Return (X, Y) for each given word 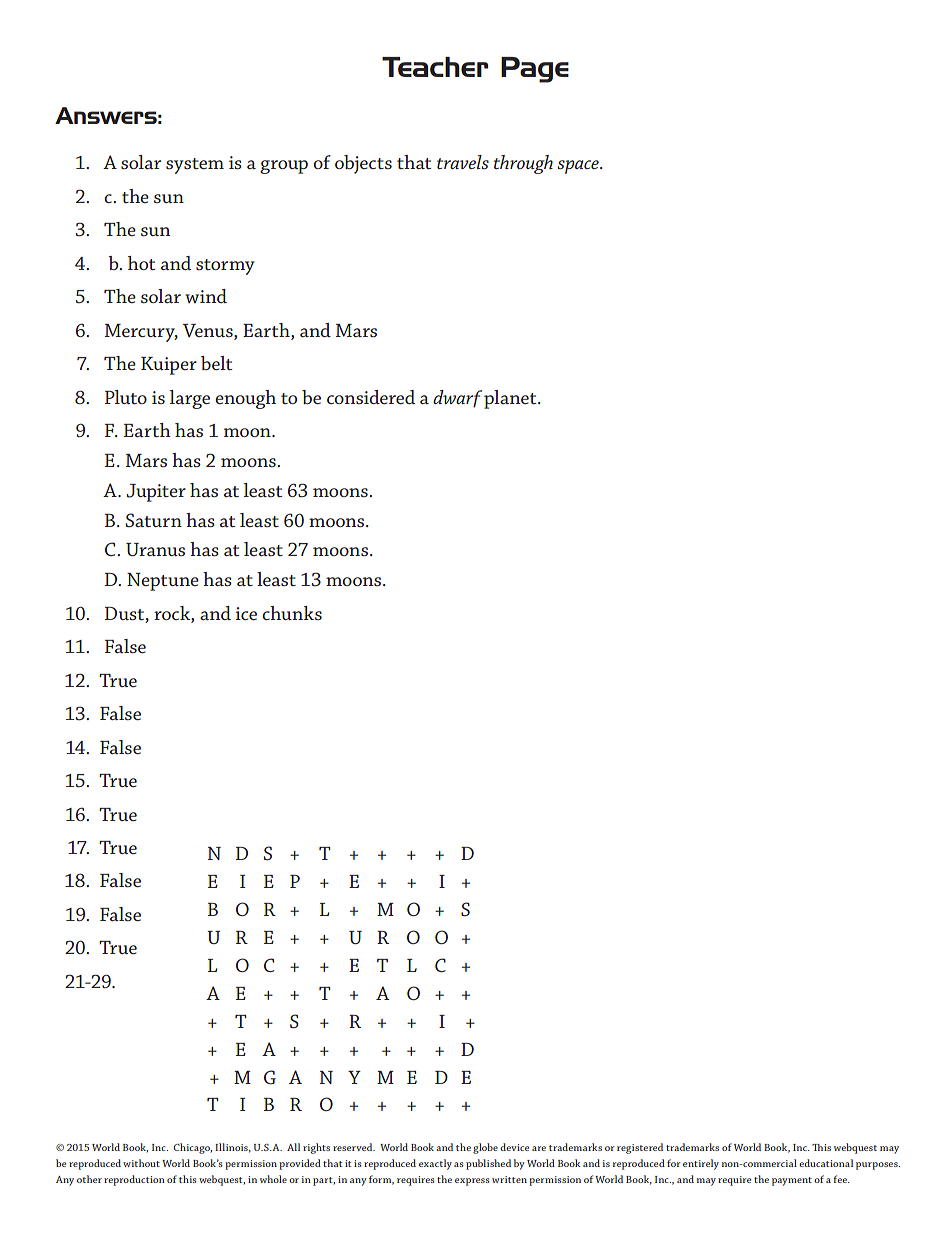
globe (485, 1148)
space (579, 167)
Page (535, 70)
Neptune (163, 582)
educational (826, 1163)
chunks (292, 613)
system (195, 166)
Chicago (193, 1148)
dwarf (457, 399)
